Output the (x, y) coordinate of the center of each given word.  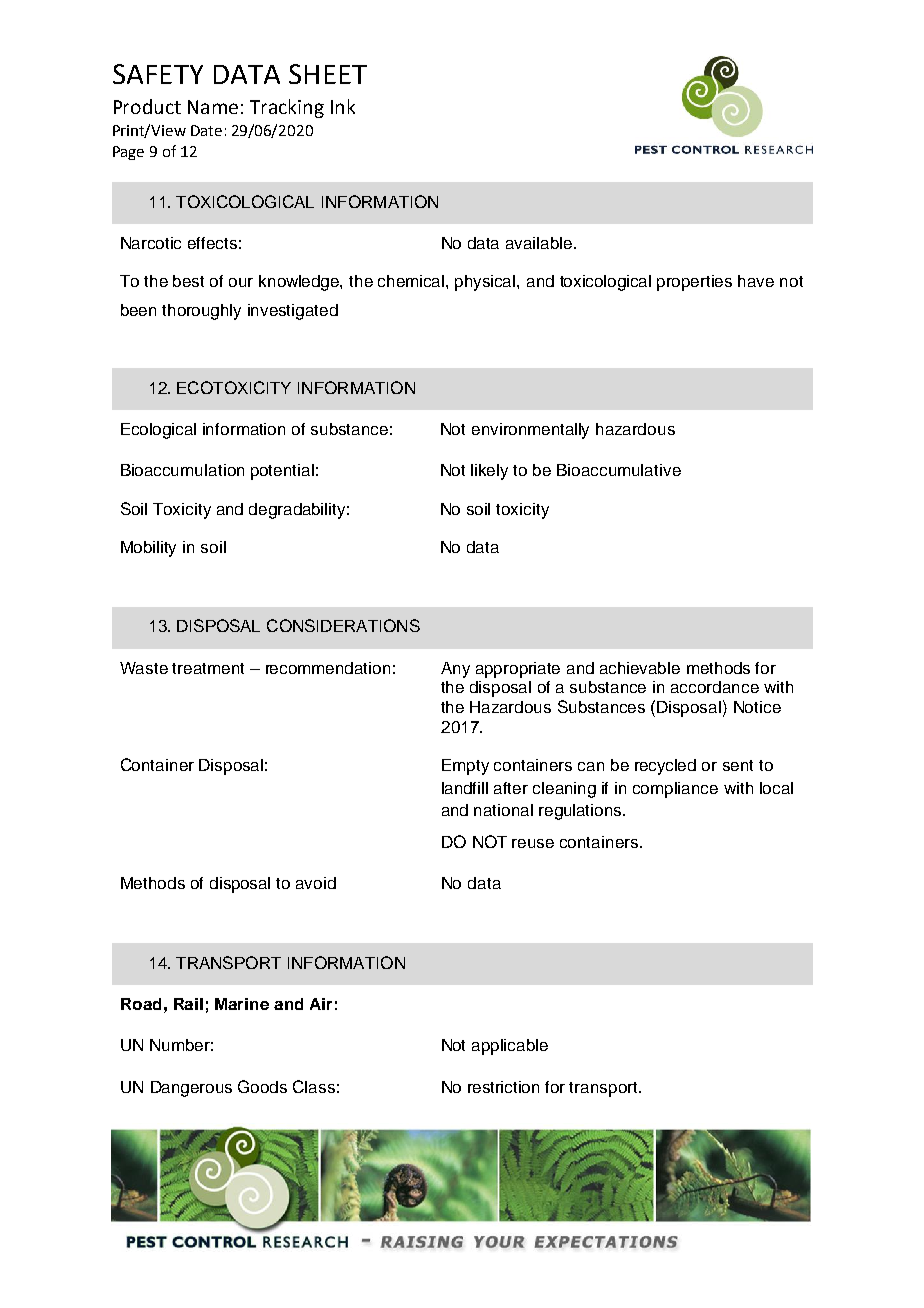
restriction (503, 1087)
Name (213, 107)
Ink (343, 106)
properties (694, 283)
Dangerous (191, 1089)
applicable (510, 1047)
